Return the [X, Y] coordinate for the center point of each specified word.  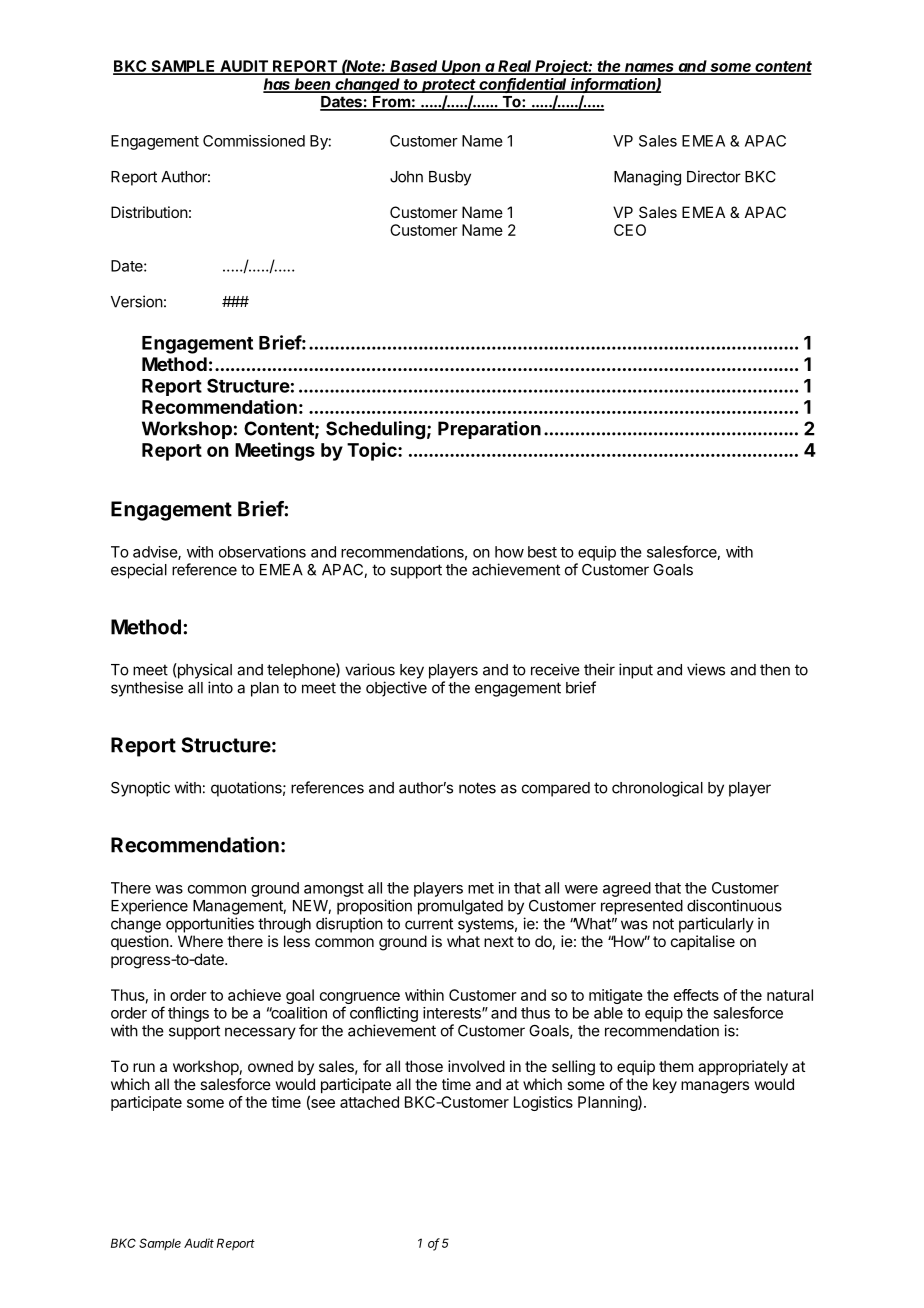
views [706, 669]
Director [714, 176]
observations [262, 552]
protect [449, 86]
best [542, 552]
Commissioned [254, 141]
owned [270, 1066]
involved [476, 1066]
